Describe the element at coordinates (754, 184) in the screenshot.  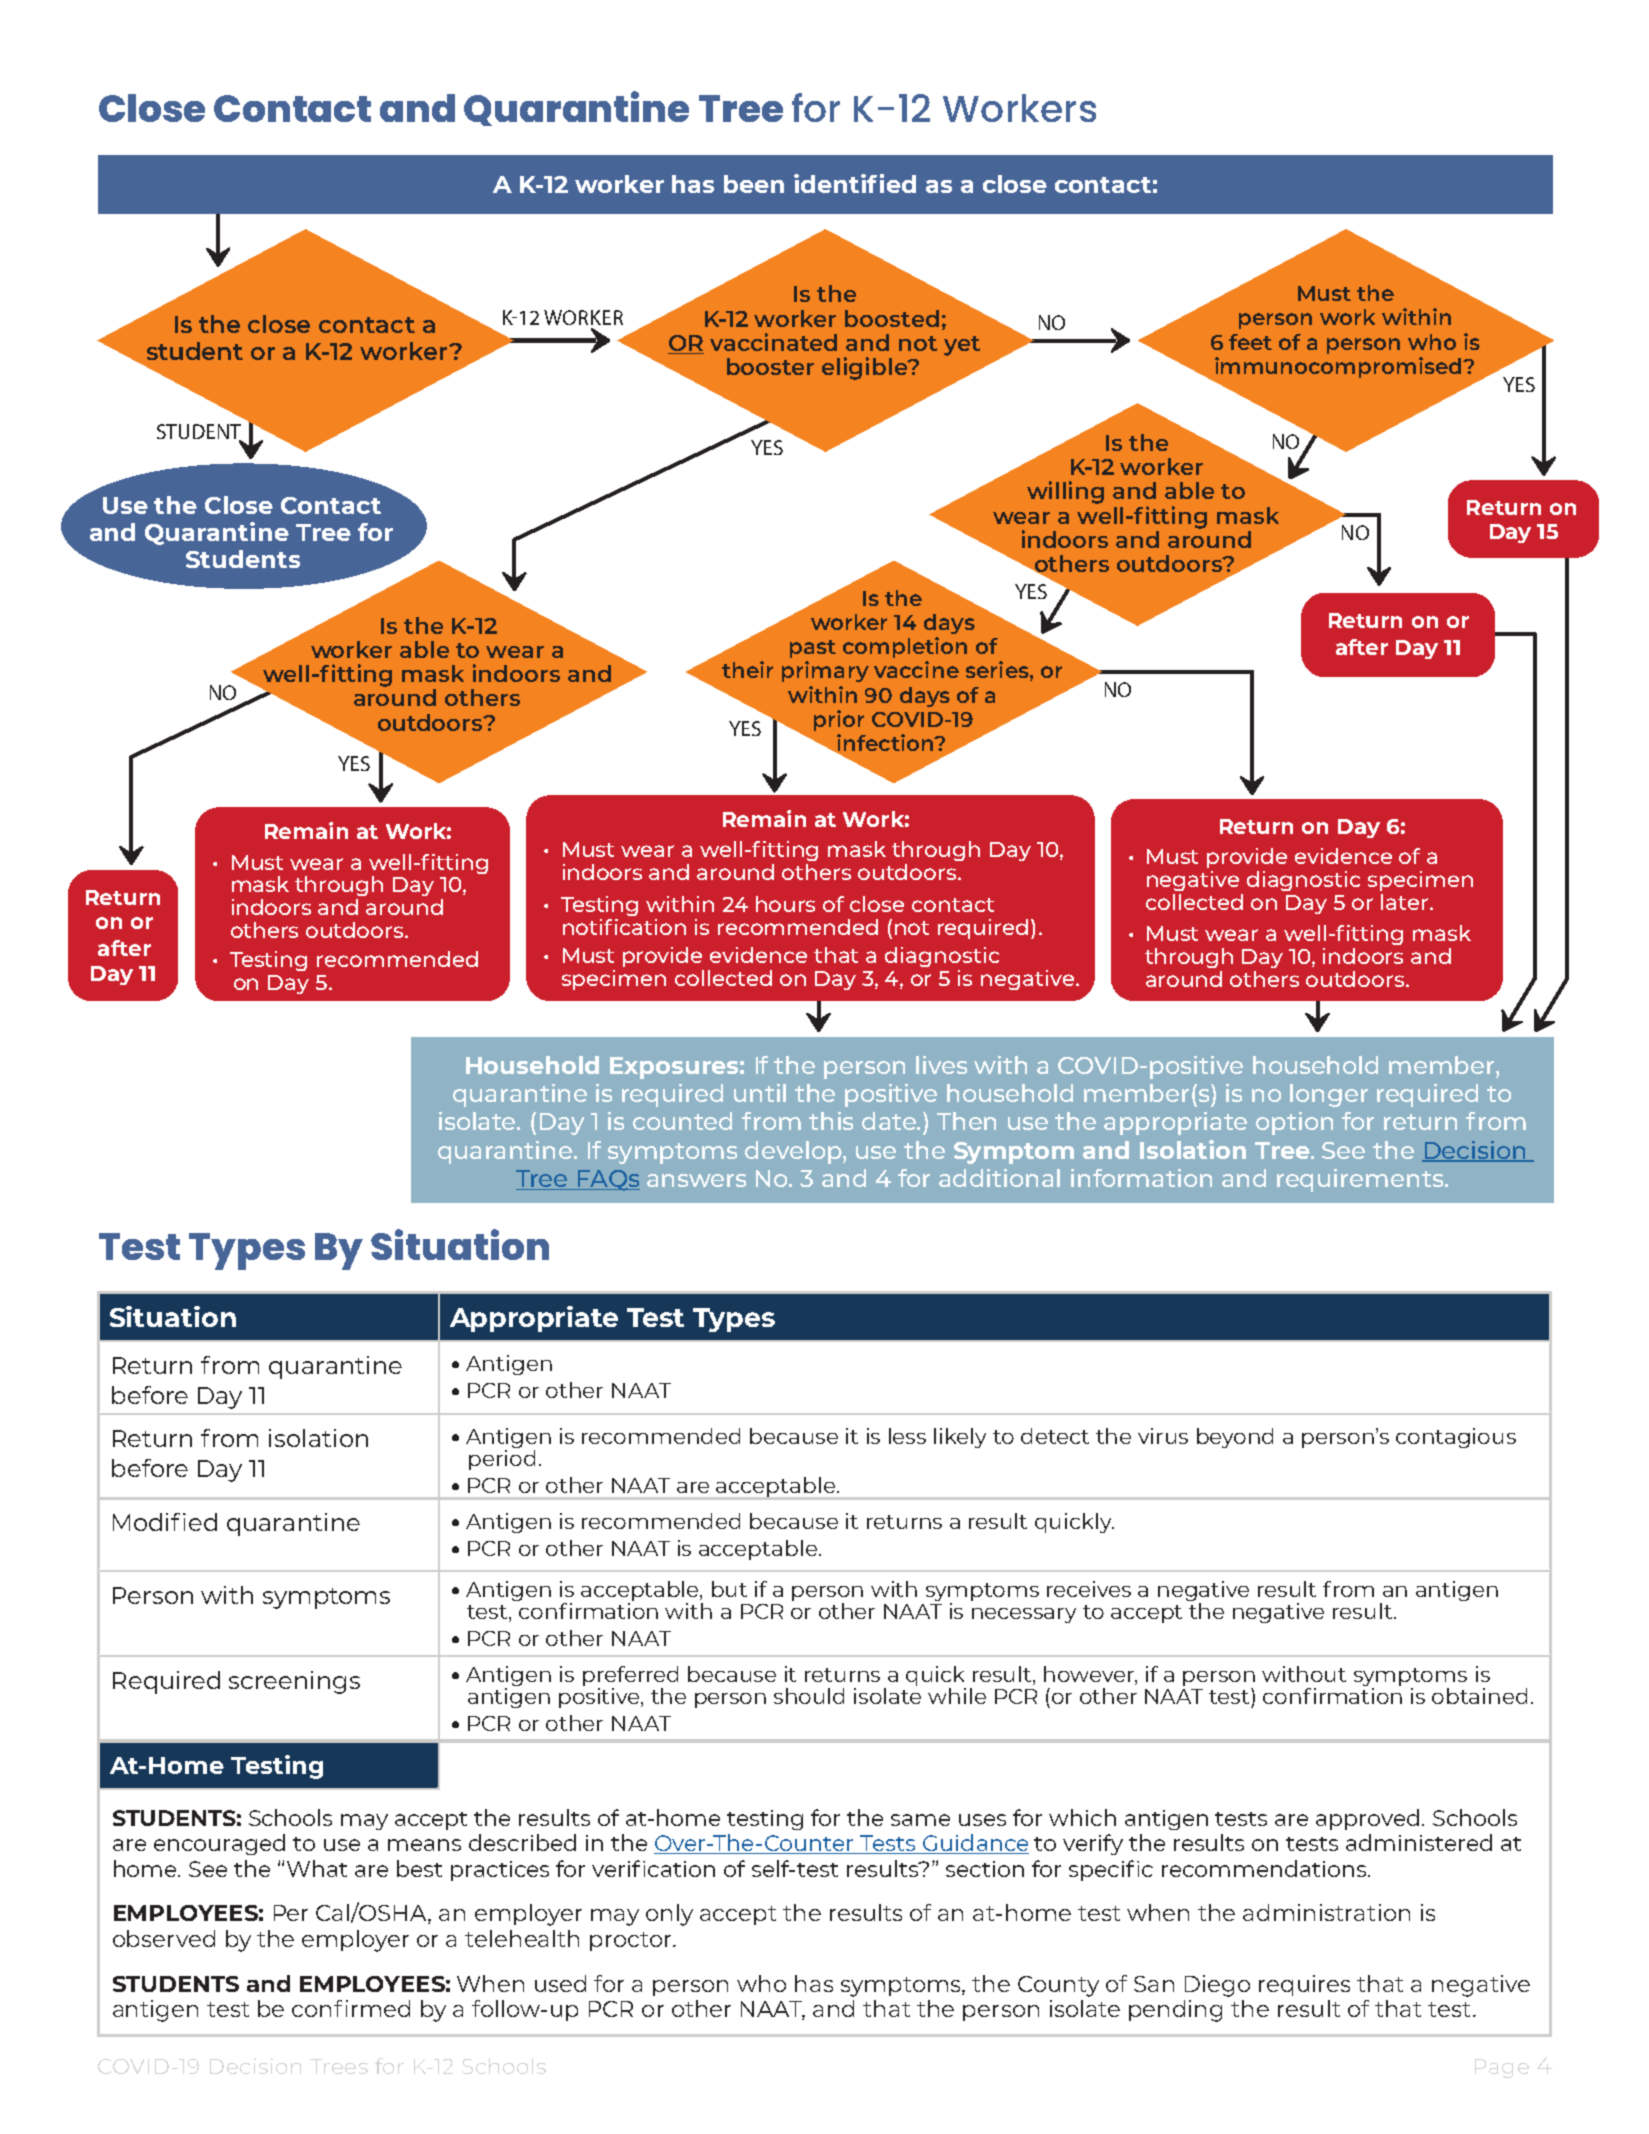
I see `been` at that location.
